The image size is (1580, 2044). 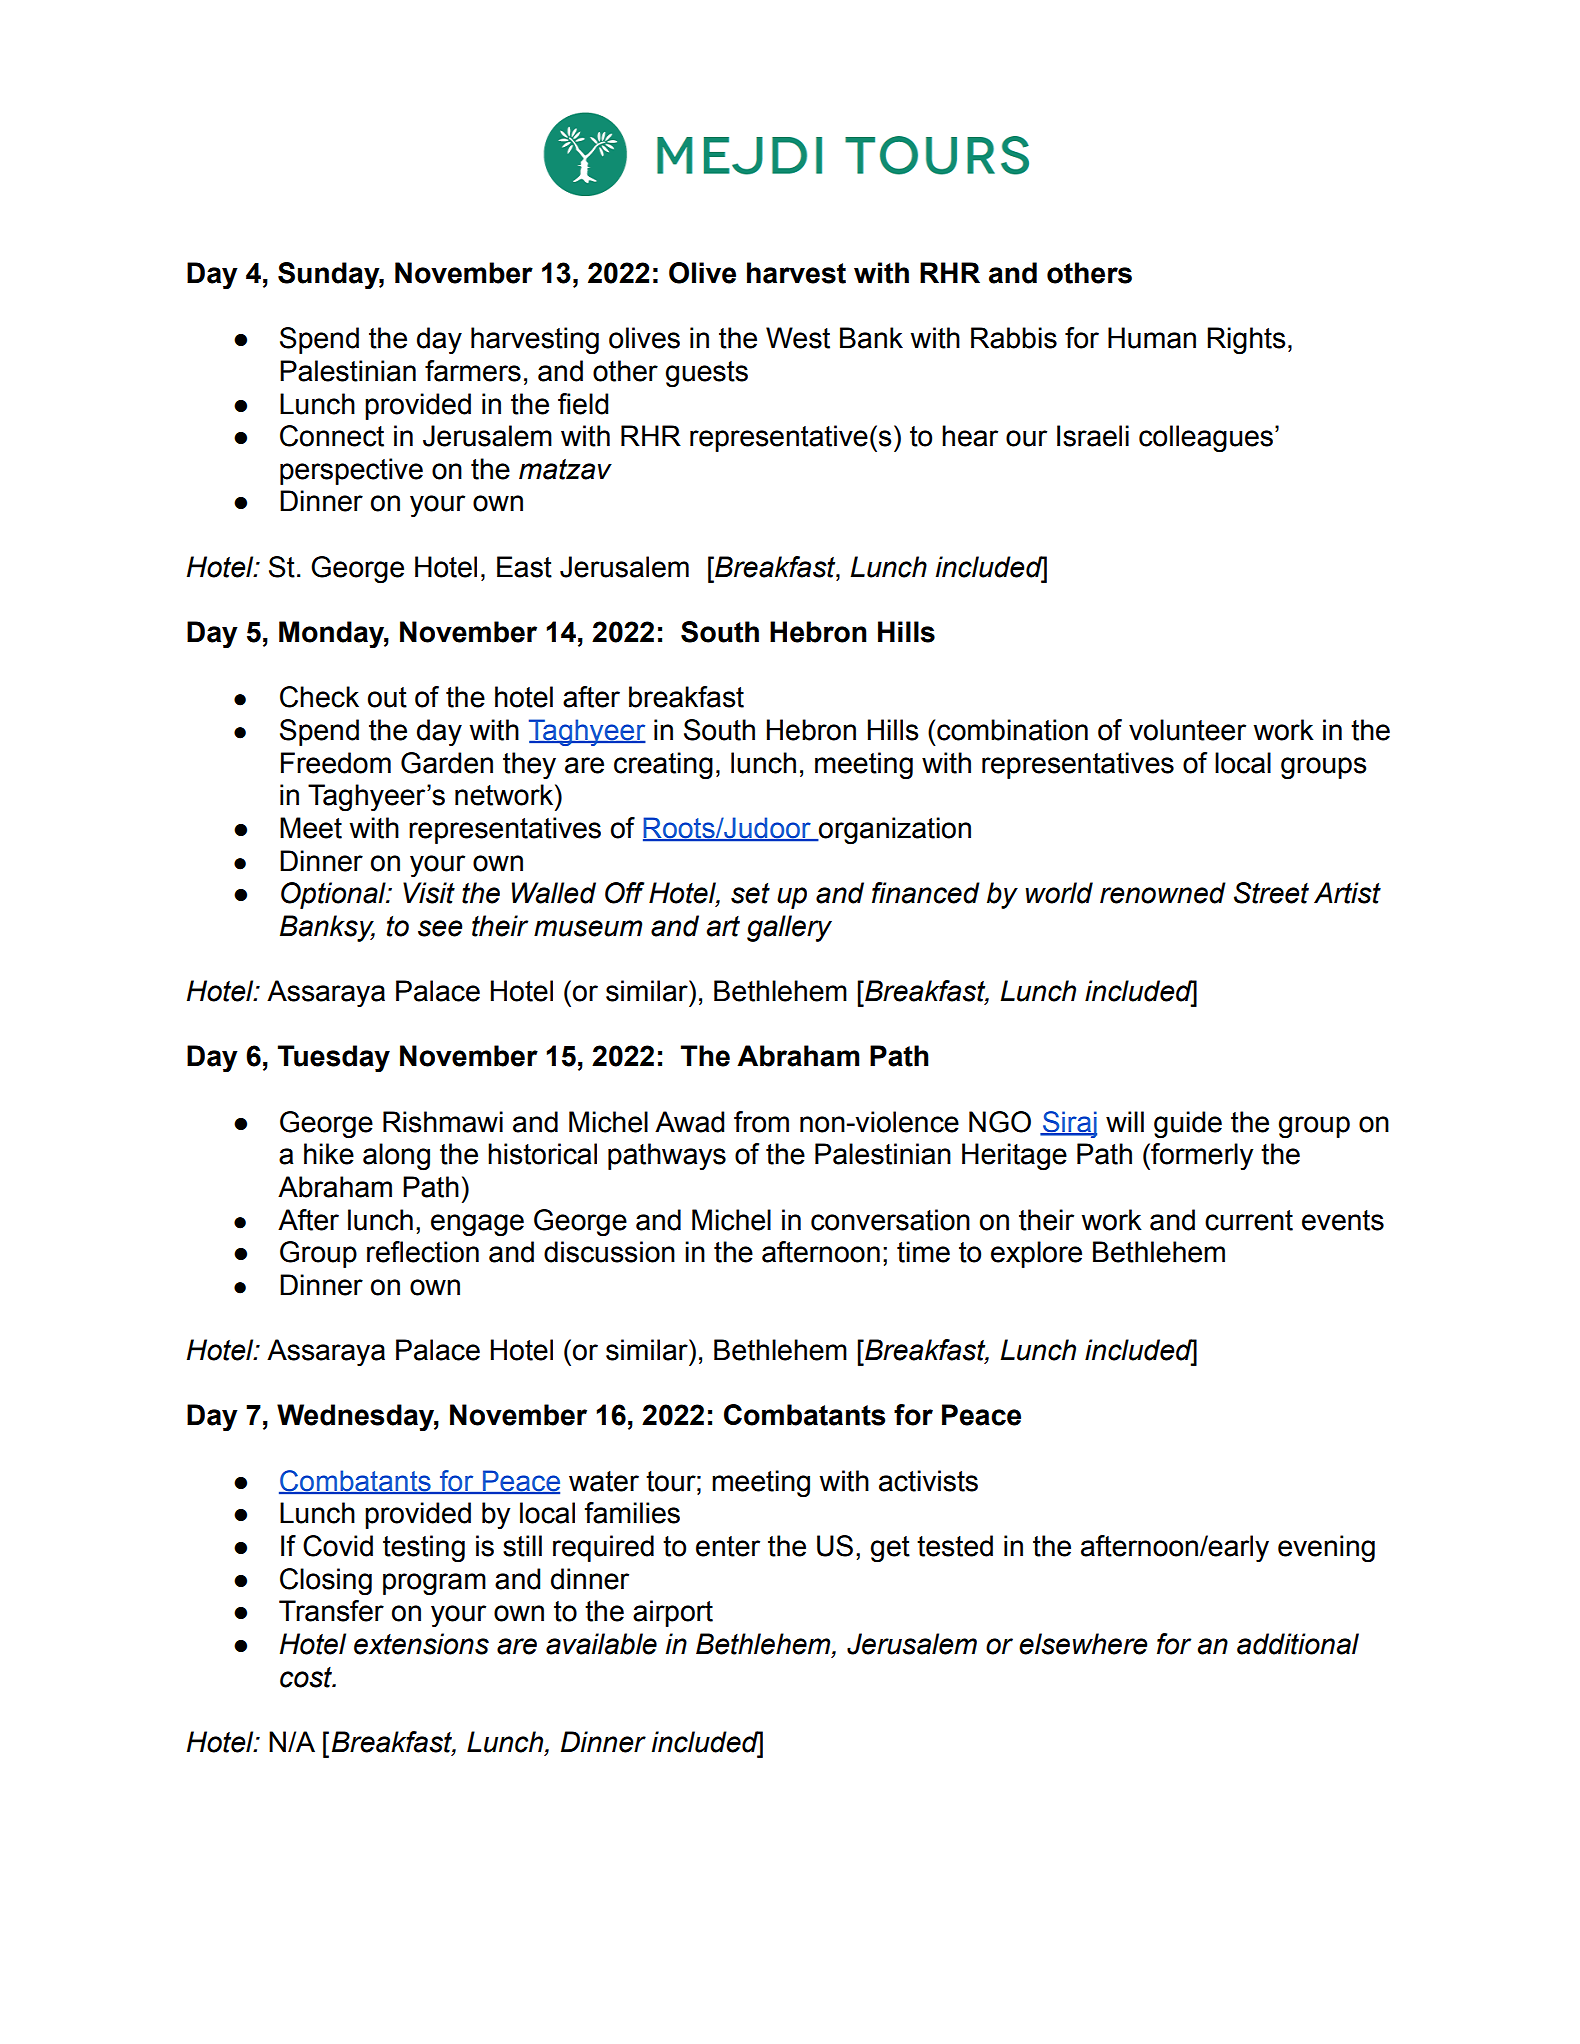 What do you see at coordinates (1246, 341) in the screenshot?
I see `Rights` at bounding box center [1246, 341].
